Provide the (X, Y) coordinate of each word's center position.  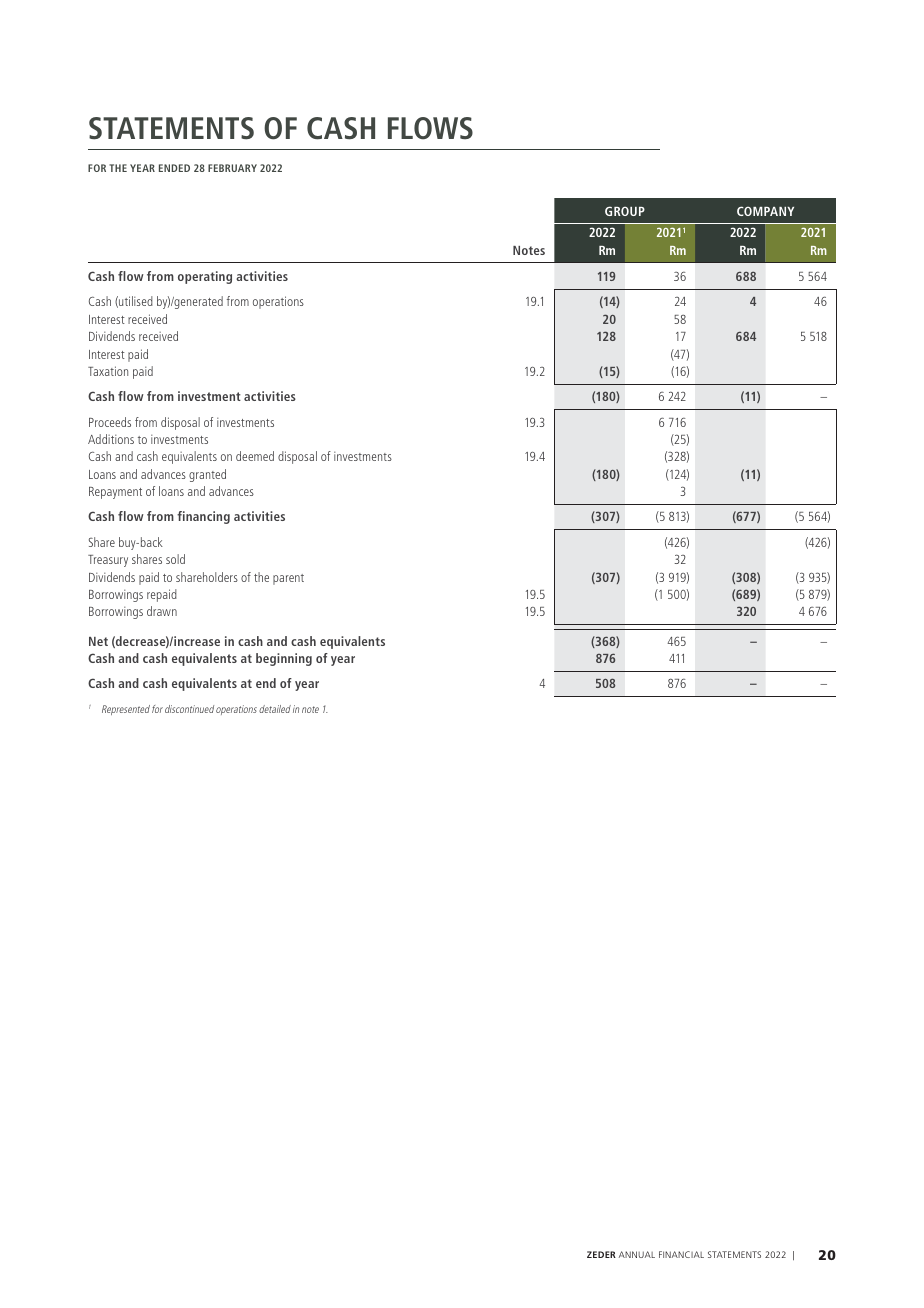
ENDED (174, 168)
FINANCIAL (681, 1254)
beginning (284, 659)
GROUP (625, 211)
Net (98, 641)
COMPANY (765, 211)
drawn (162, 611)
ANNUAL (637, 1254)
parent (288, 579)
